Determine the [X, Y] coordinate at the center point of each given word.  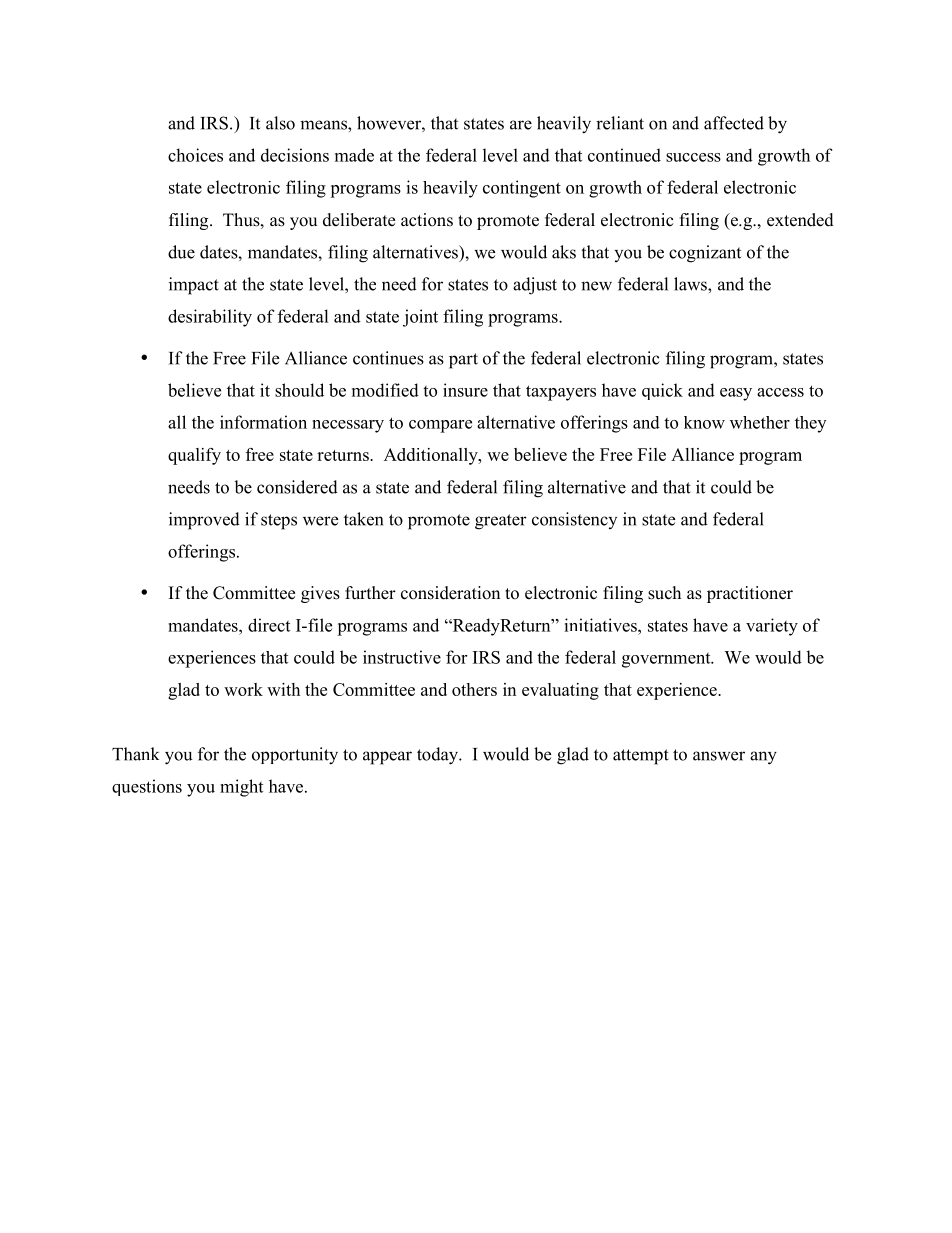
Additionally [432, 456]
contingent [522, 189]
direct [269, 625]
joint [420, 318]
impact [194, 286]
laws [691, 284]
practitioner [750, 594]
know [704, 422]
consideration [450, 593]
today [438, 756]
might [241, 788]
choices [195, 155]
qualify [194, 456]
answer [719, 756]
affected [734, 123]
